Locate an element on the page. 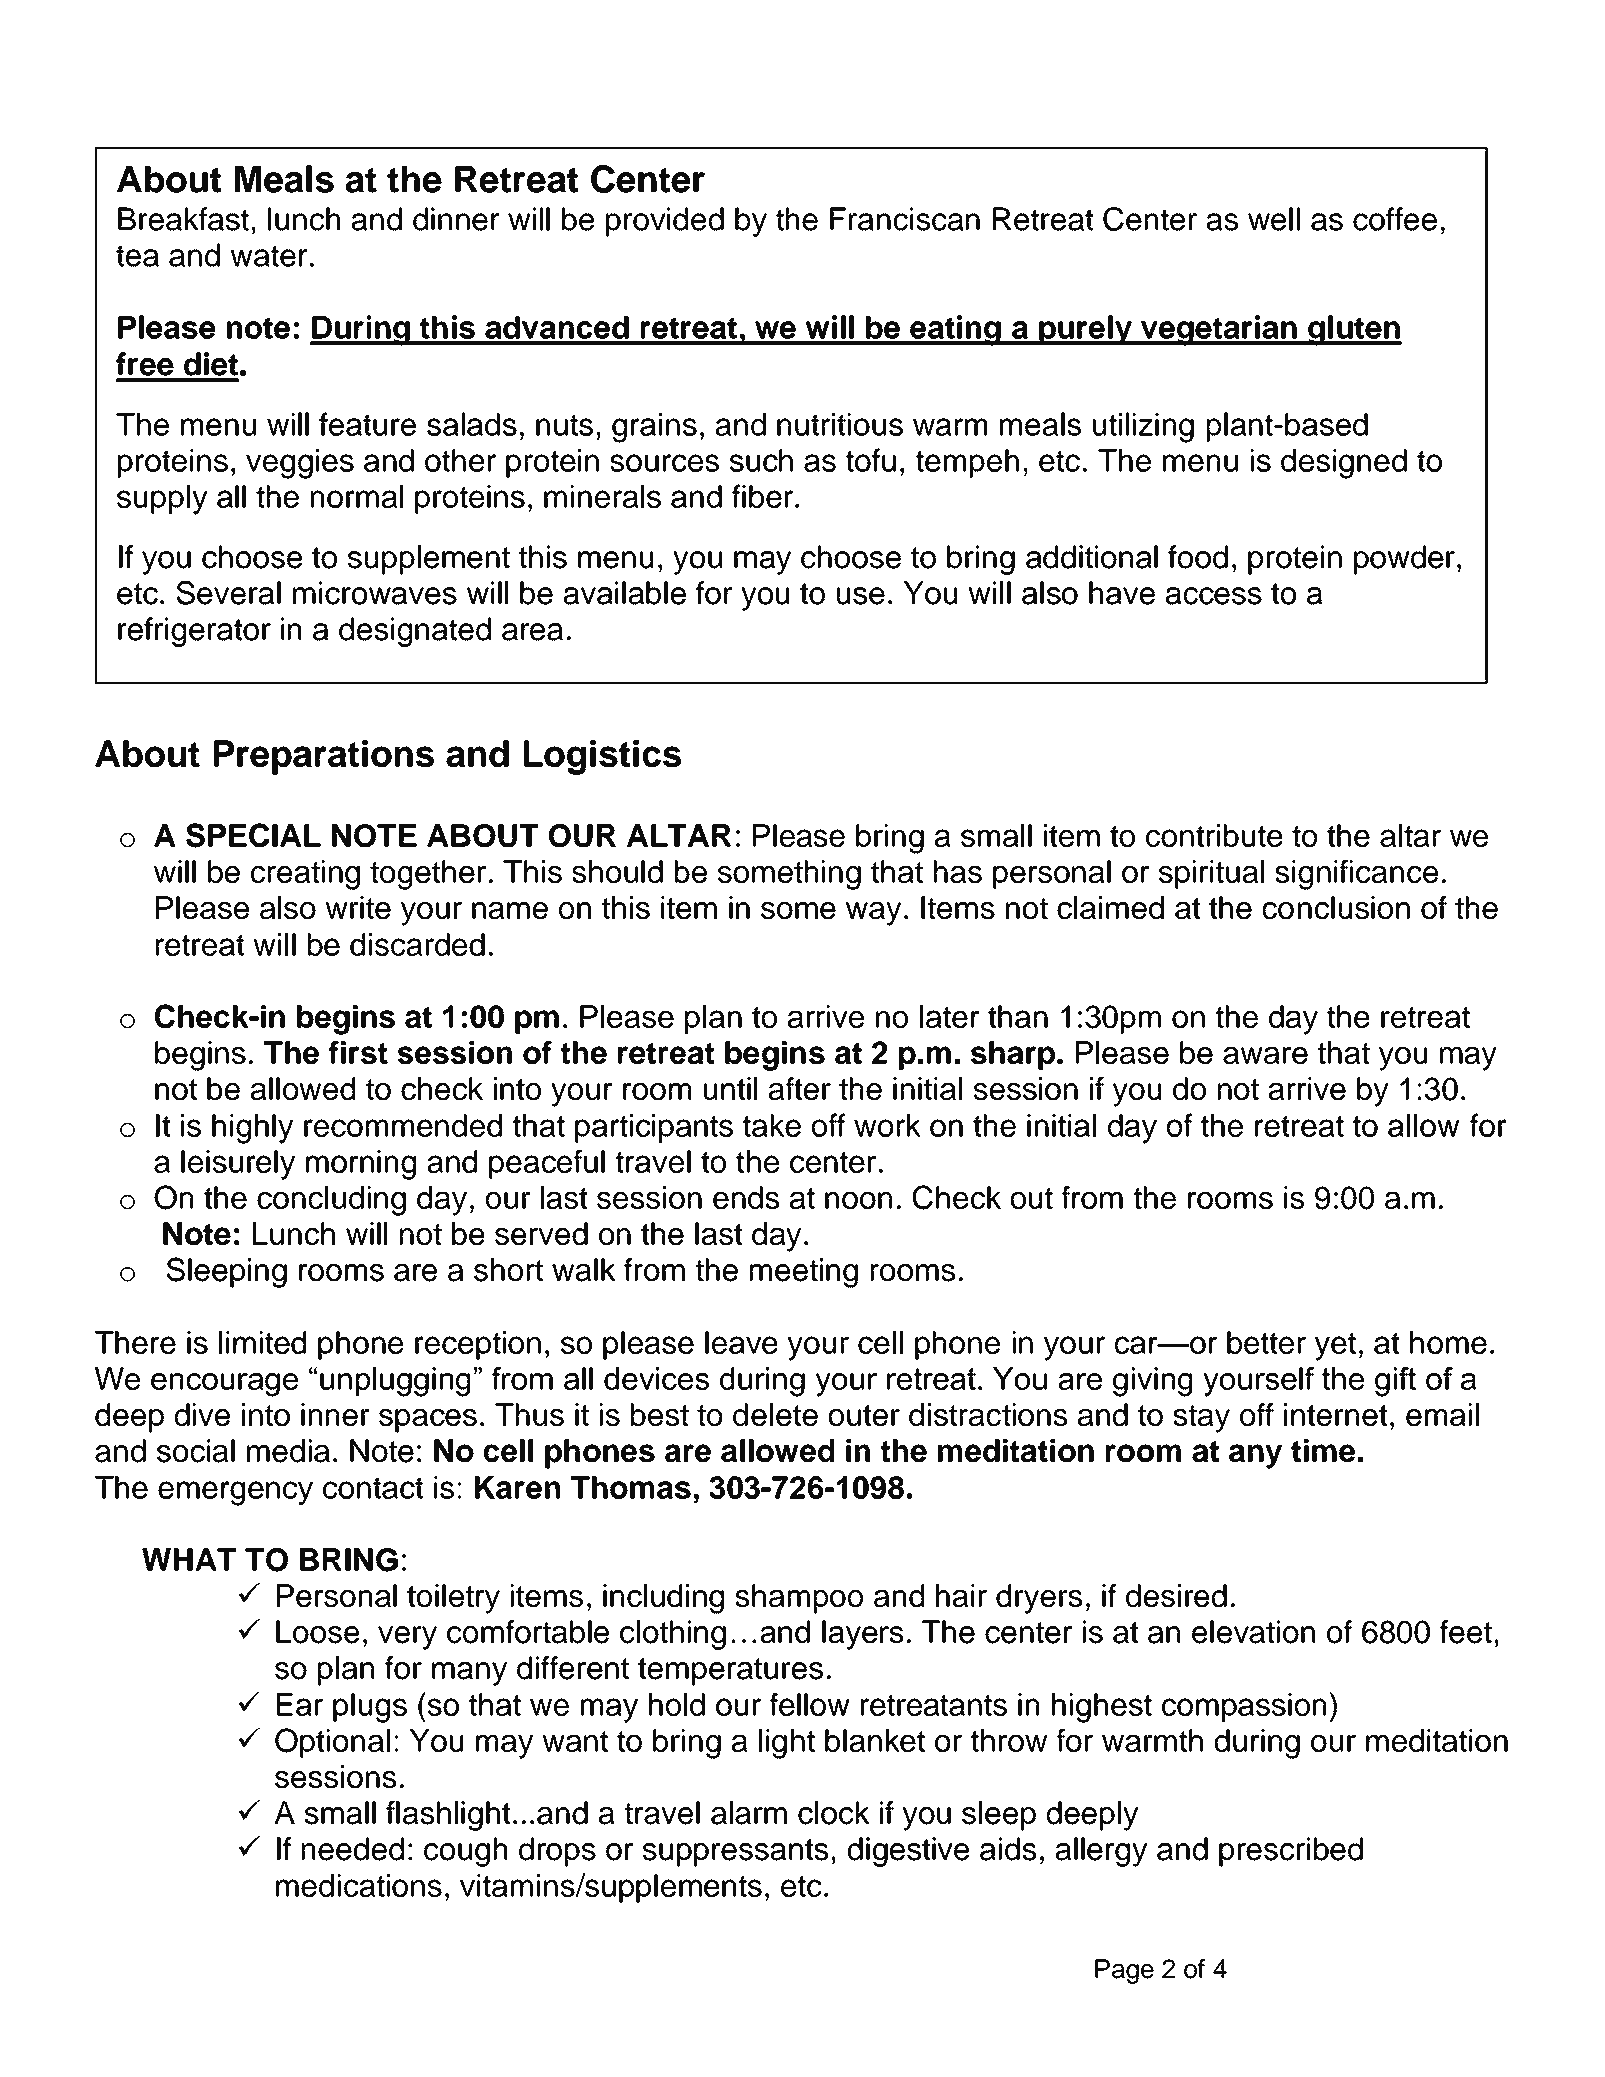 This page has height=2077, width=1605. limited is located at coordinates (262, 1342).
